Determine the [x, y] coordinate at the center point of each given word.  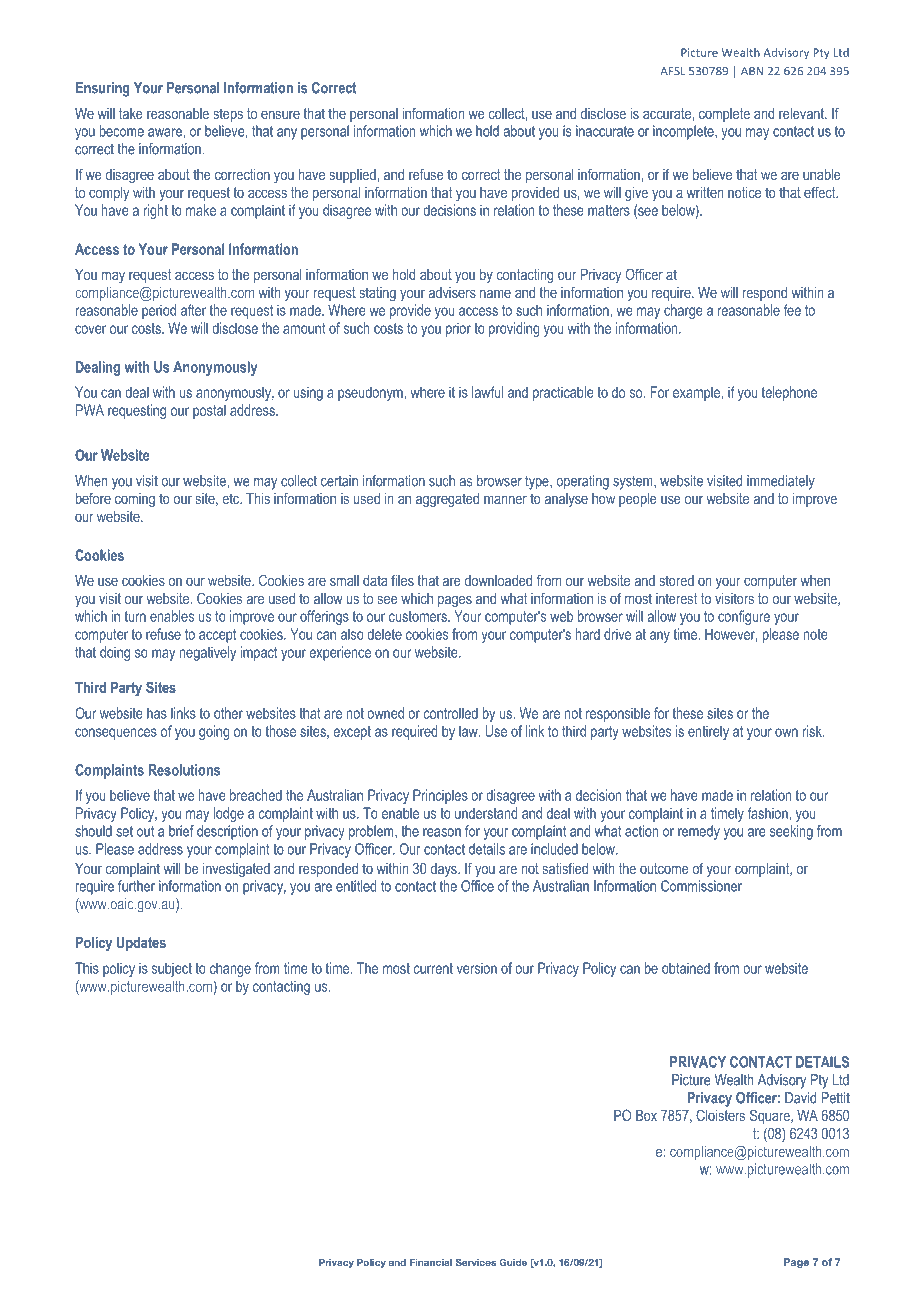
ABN [752, 71]
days [444, 870]
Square [771, 1116]
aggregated [447, 500]
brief [181, 831]
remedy [699, 832]
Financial [431, 1262]
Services [475, 1262]
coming [135, 500]
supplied [353, 176]
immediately [781, 482]
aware [166, 132]
